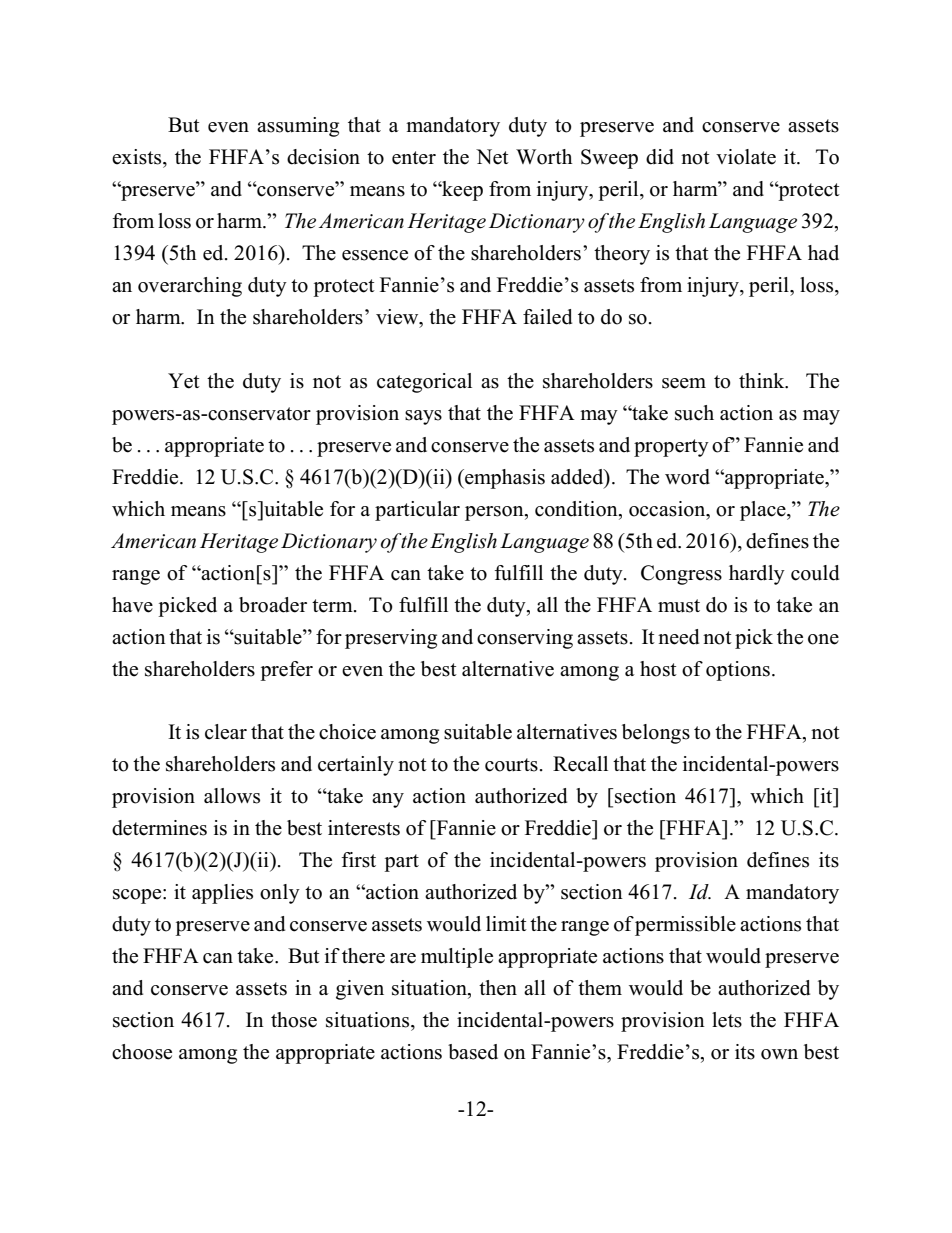  What do you see at coordinates (138, 157) in the screenshot?
I see `exists` at bounding box center [138, 157].
